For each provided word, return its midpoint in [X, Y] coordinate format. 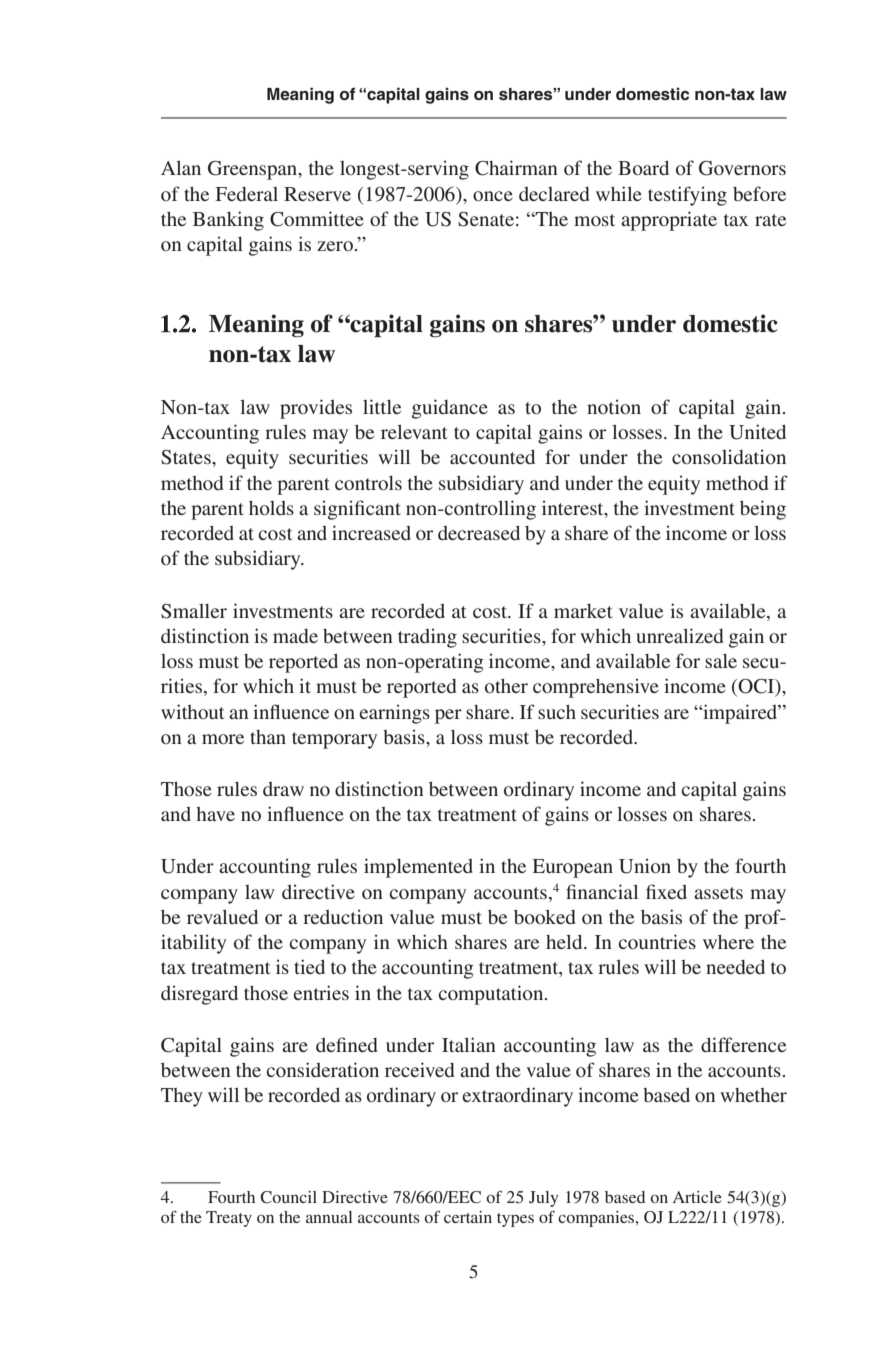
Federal [246, 194]
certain [468, 1217]
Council [288, 1197]
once [493, 196]
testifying [687, 196]
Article [697, 1197]
